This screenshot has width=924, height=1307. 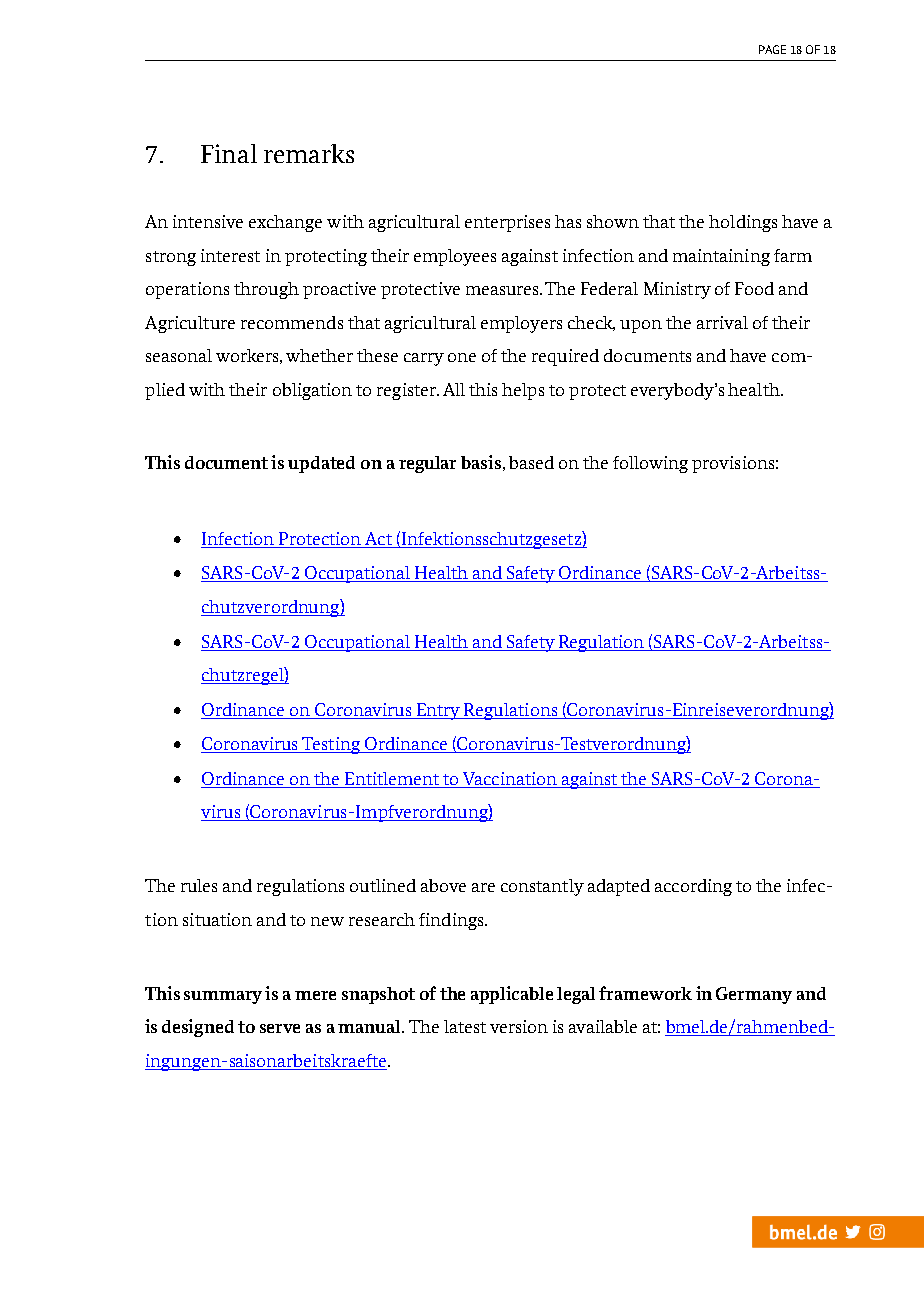 I want to click on Final, so click(x=229, y=153).
